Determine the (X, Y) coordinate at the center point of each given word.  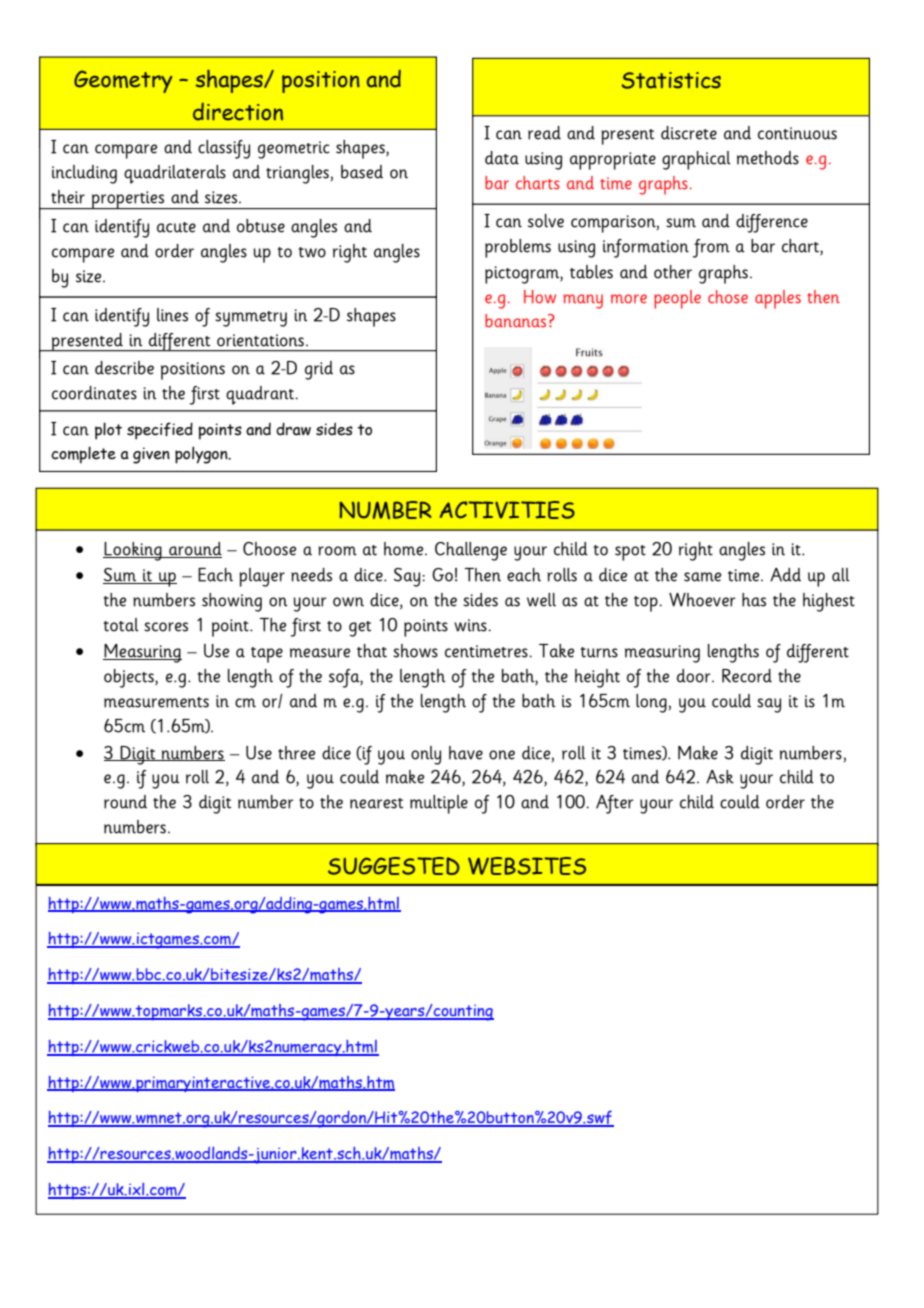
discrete (689, 133)
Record (747, 676)
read (544, 133)
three (296, 753)
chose (728, 297)
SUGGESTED (394, 866)
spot (630, 553)
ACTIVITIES (507, 510)
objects (130, 678)
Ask (720, 777)
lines (172, 315)
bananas (517, 321)
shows (415, 651)
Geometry (123, 81)
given (151, 455)
